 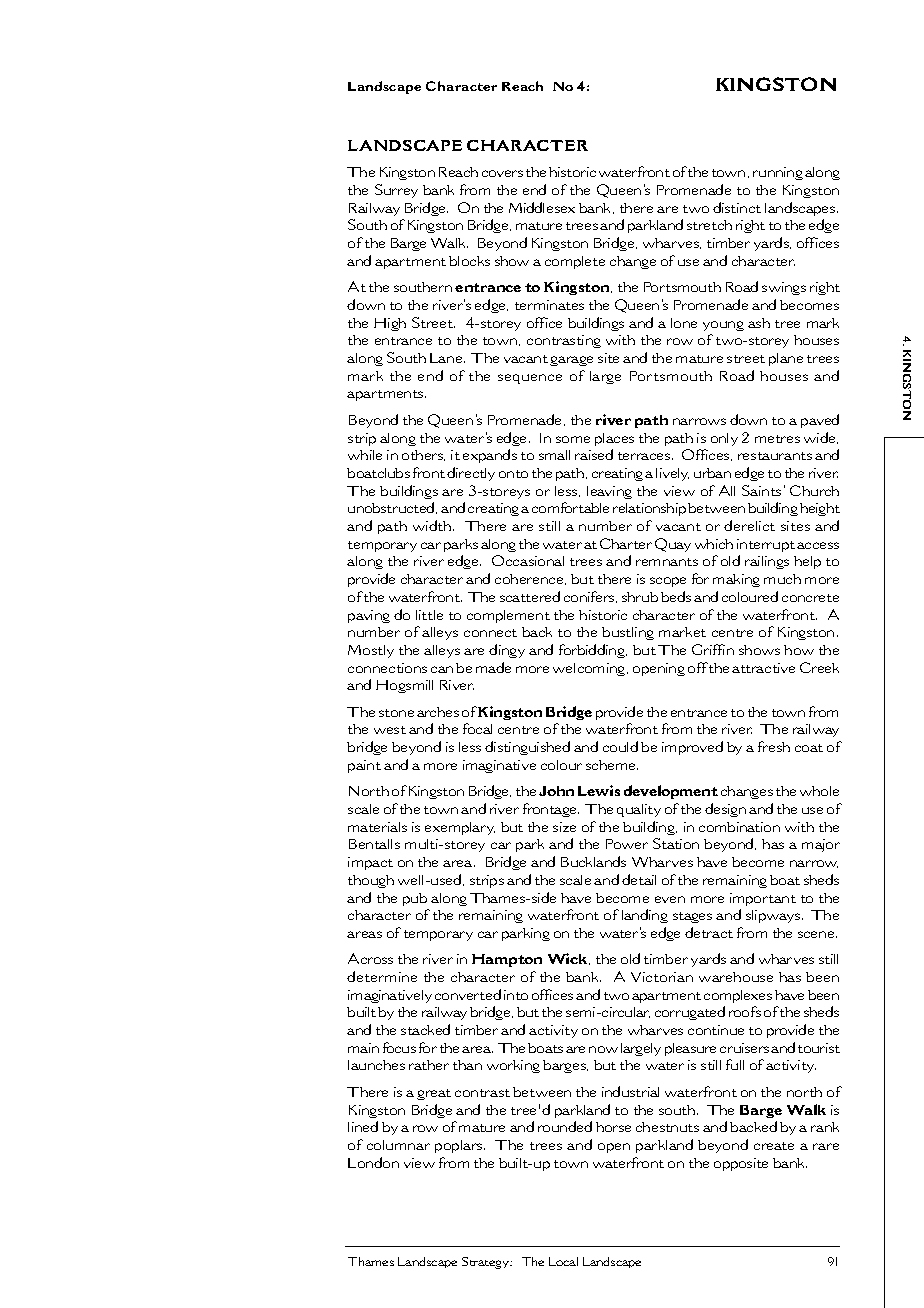 What do you see at coordinates (774, 746) in the document?
I see `fresh` at bounding box center [774, 746].
